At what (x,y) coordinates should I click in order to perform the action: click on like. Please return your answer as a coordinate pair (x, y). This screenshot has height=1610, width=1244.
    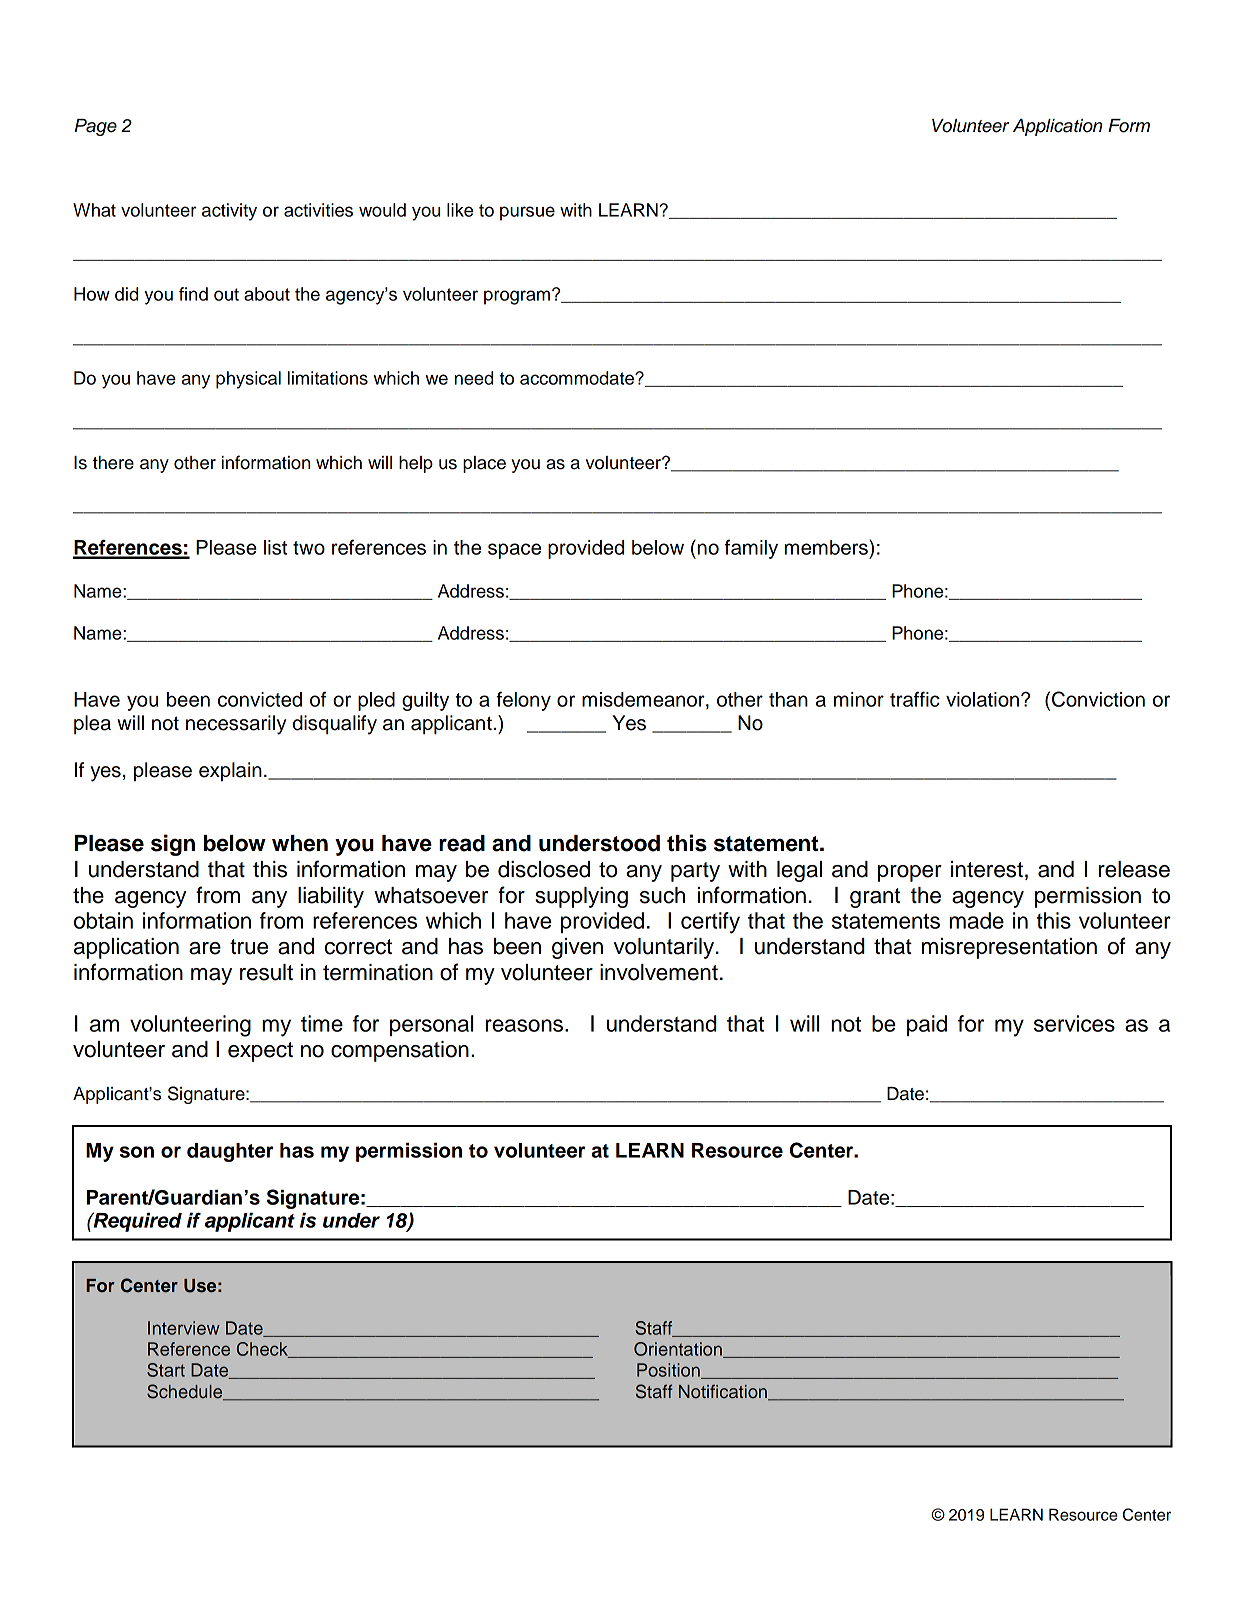
    Looking at the image, I should click on (460, 210).
